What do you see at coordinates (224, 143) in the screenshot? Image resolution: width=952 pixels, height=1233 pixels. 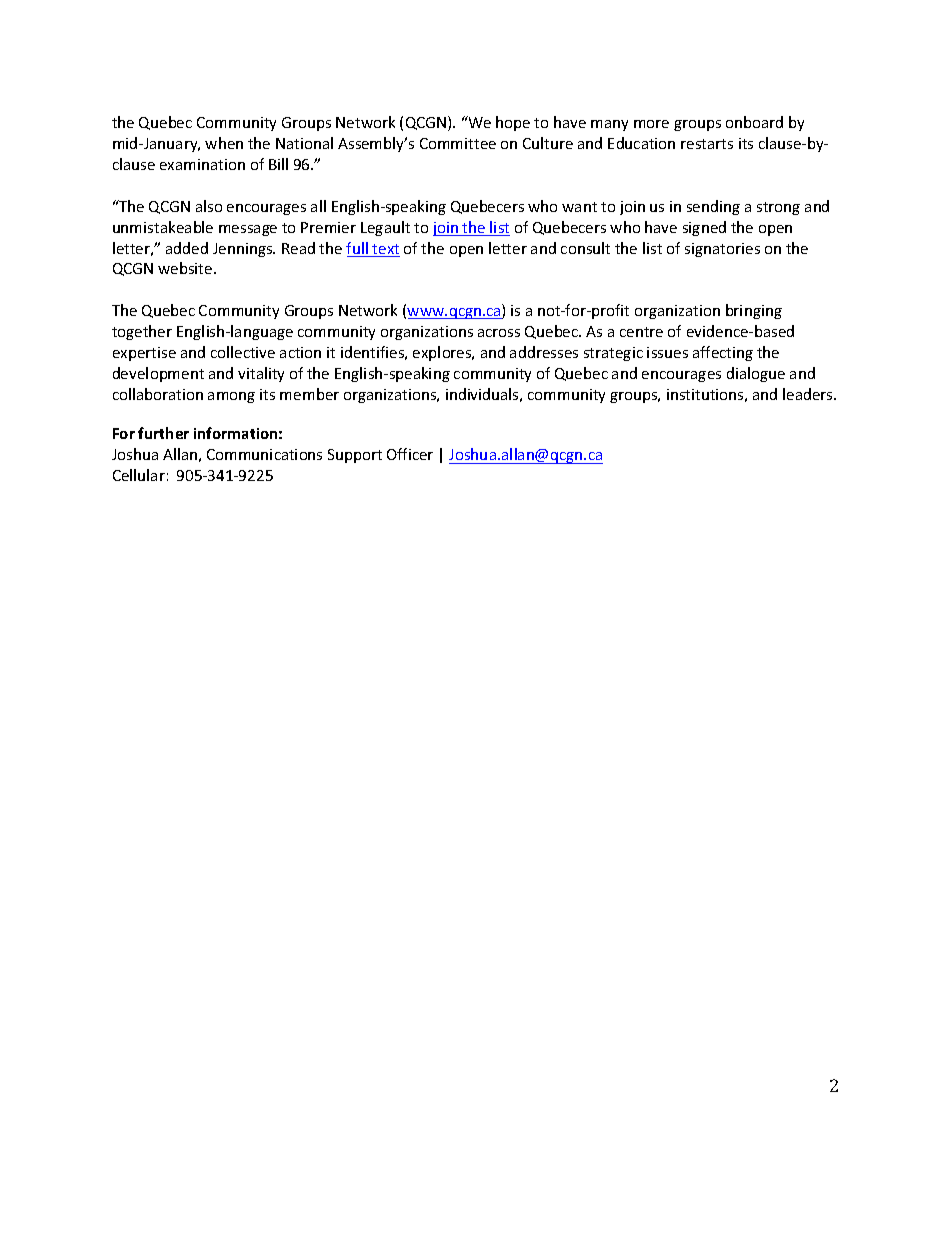 I see `when` at bounding box center [224, 143].
